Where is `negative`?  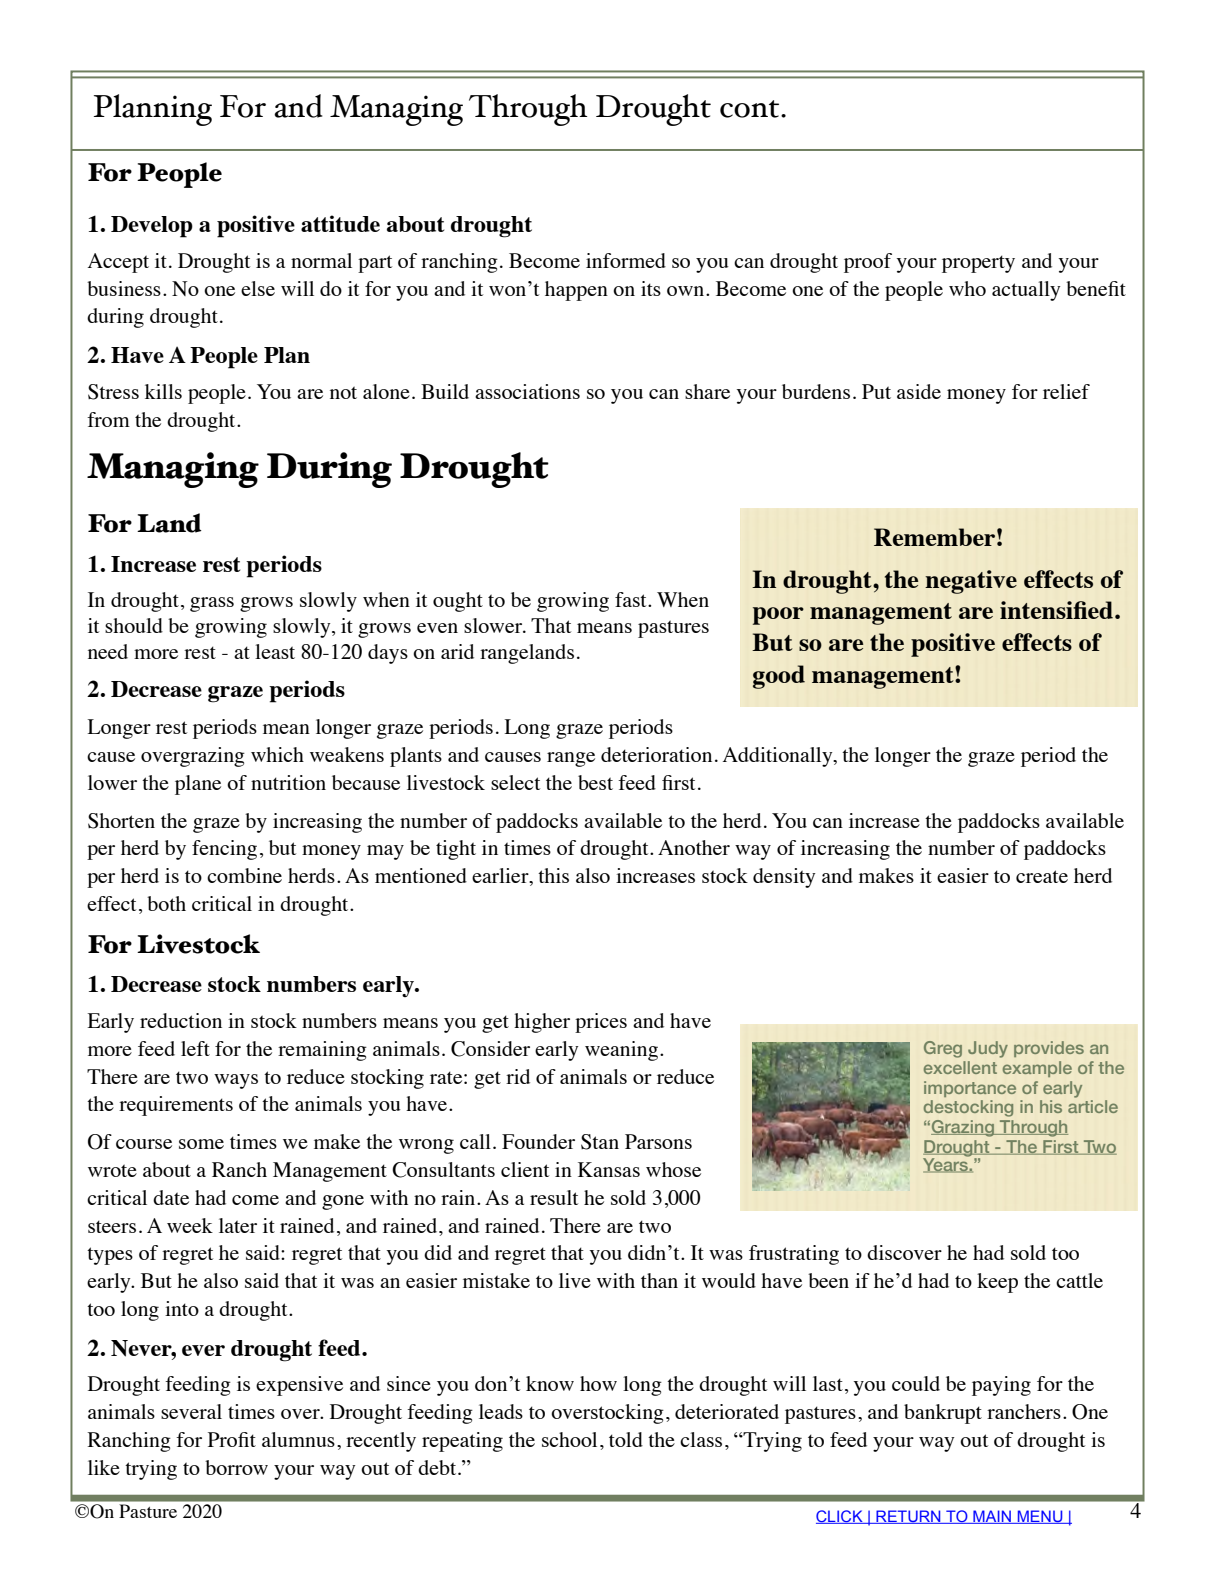
negative is located at coordinates (971, 582).
